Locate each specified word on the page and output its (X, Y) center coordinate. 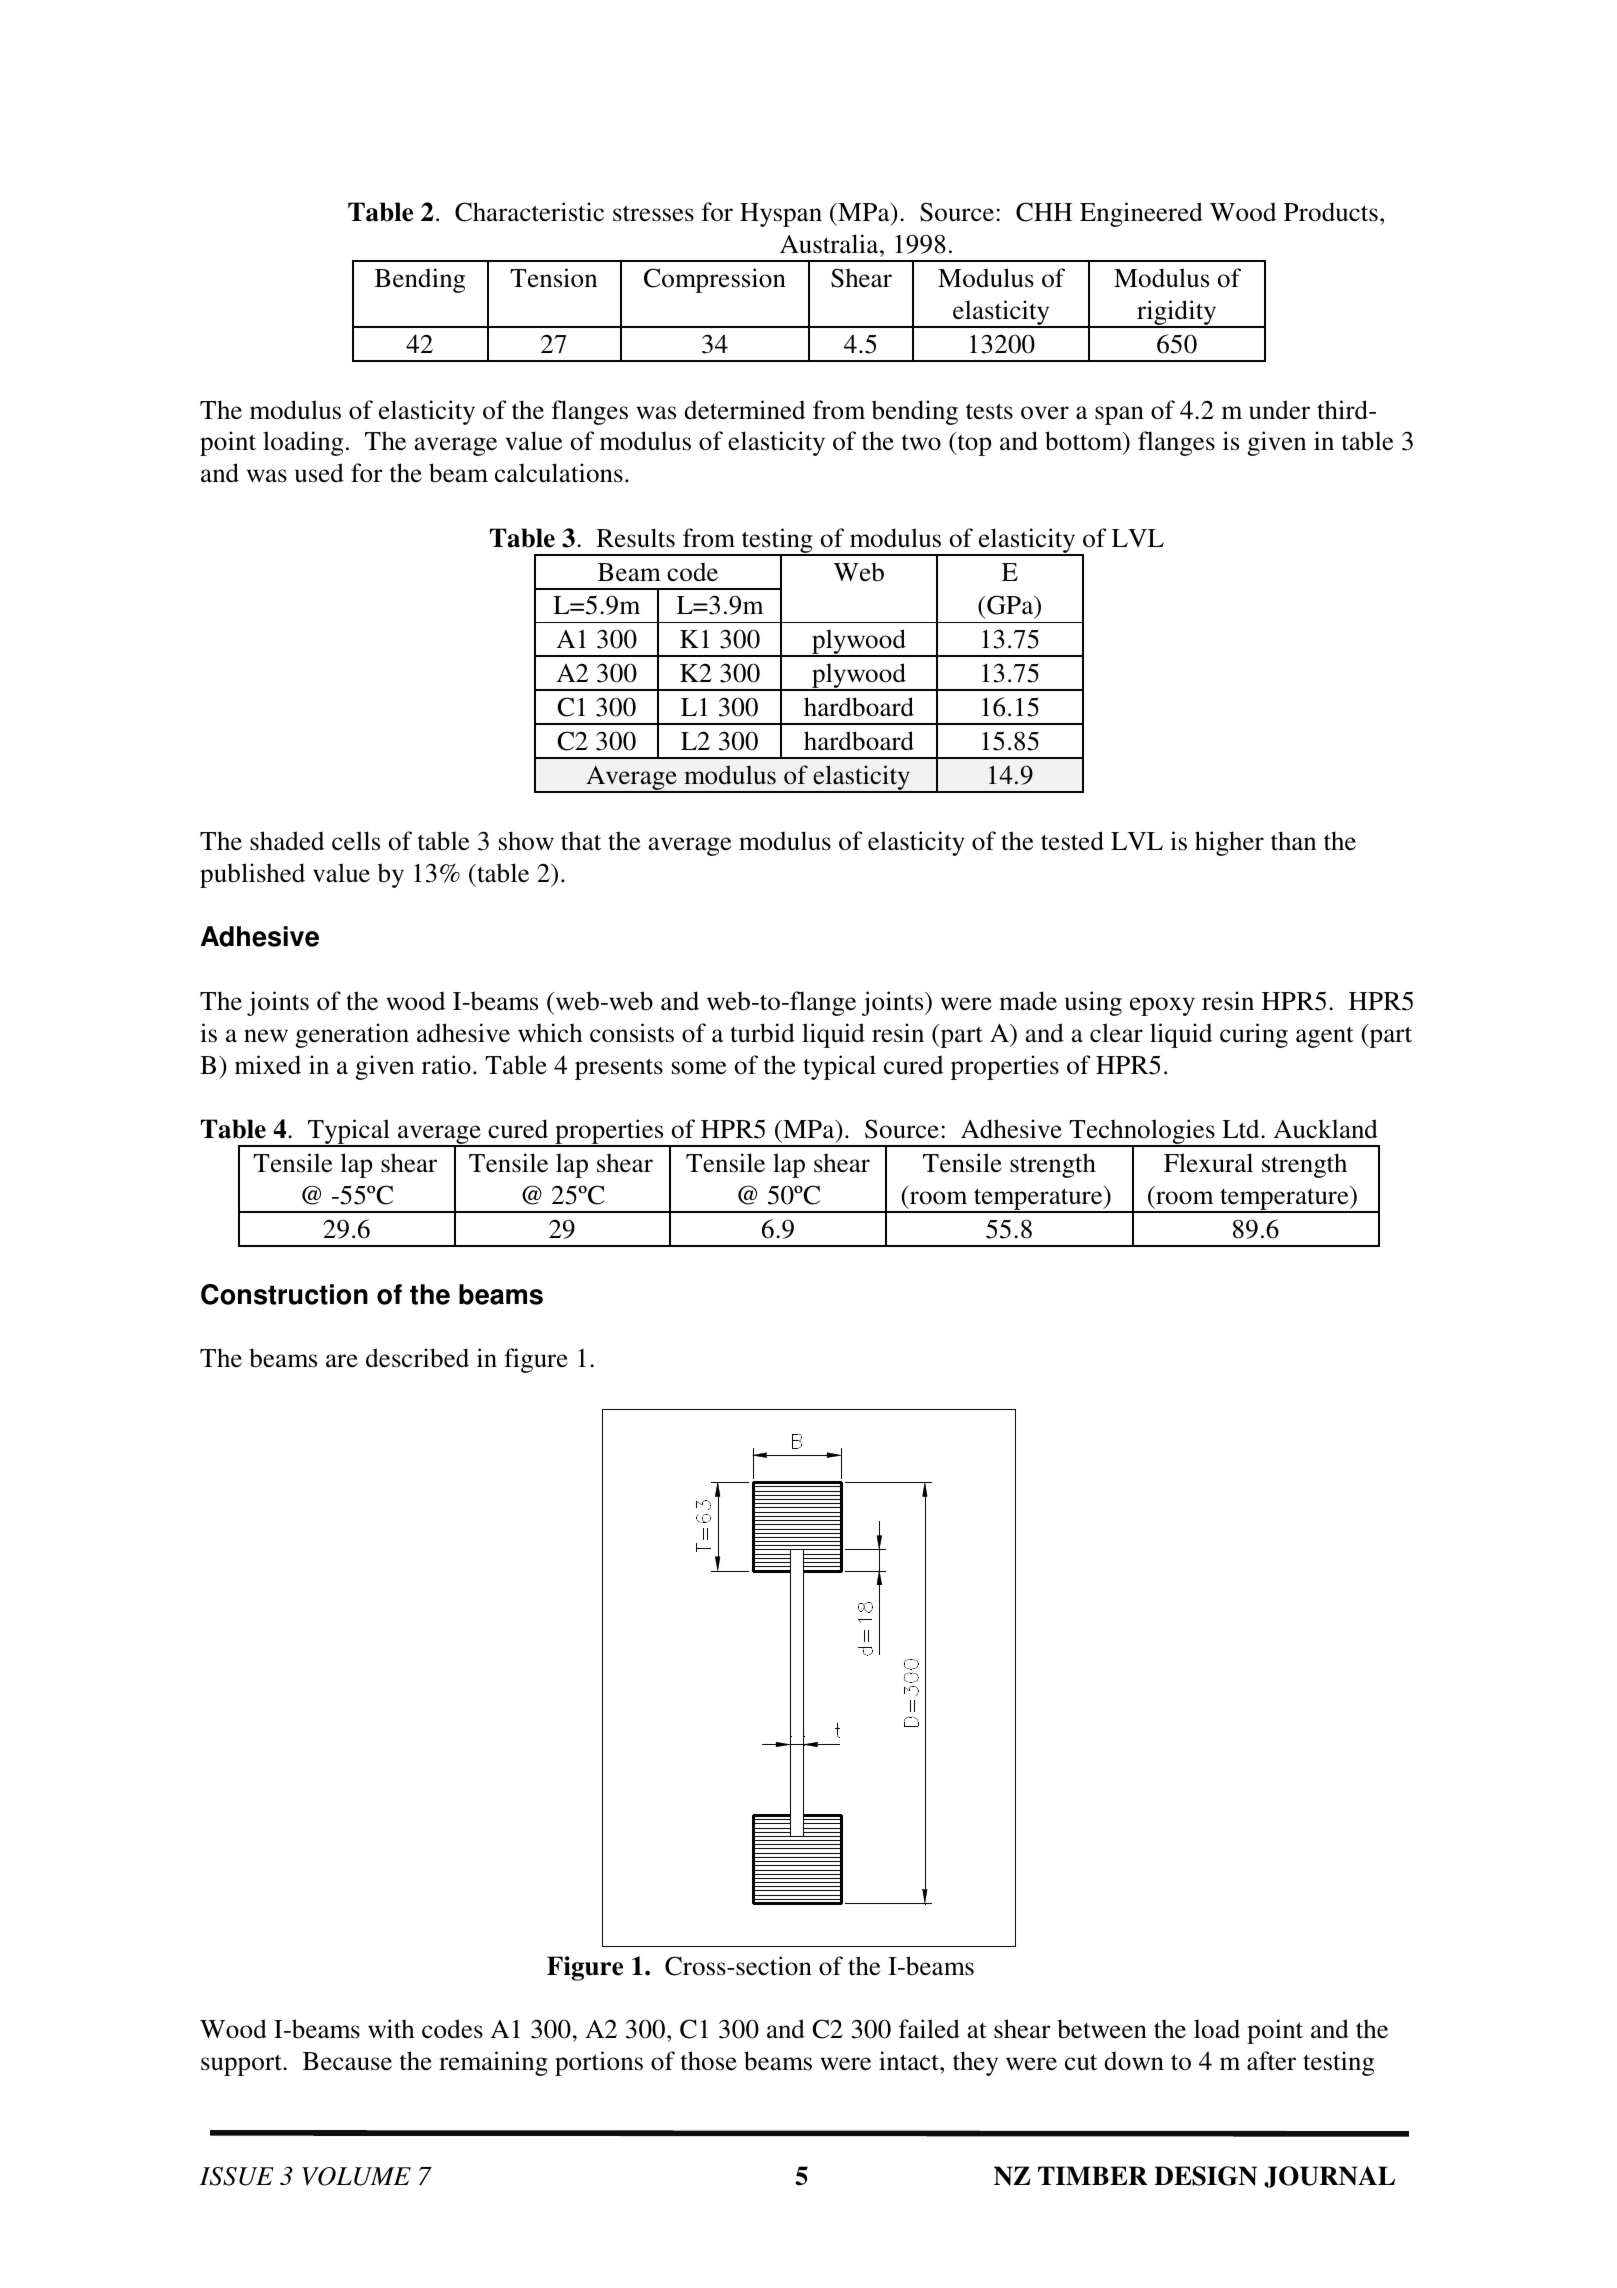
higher (1229, 843)
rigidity (1177, 314)
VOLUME (356, 2176)
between (1102, 2029)
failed (929, 2028)
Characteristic (529, 212)
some (699, 1068)
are (342, 1361)
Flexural (1208, 1162)
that (581, 841)
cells (356, 841)
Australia (830, 244)
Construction (284, 1294)
